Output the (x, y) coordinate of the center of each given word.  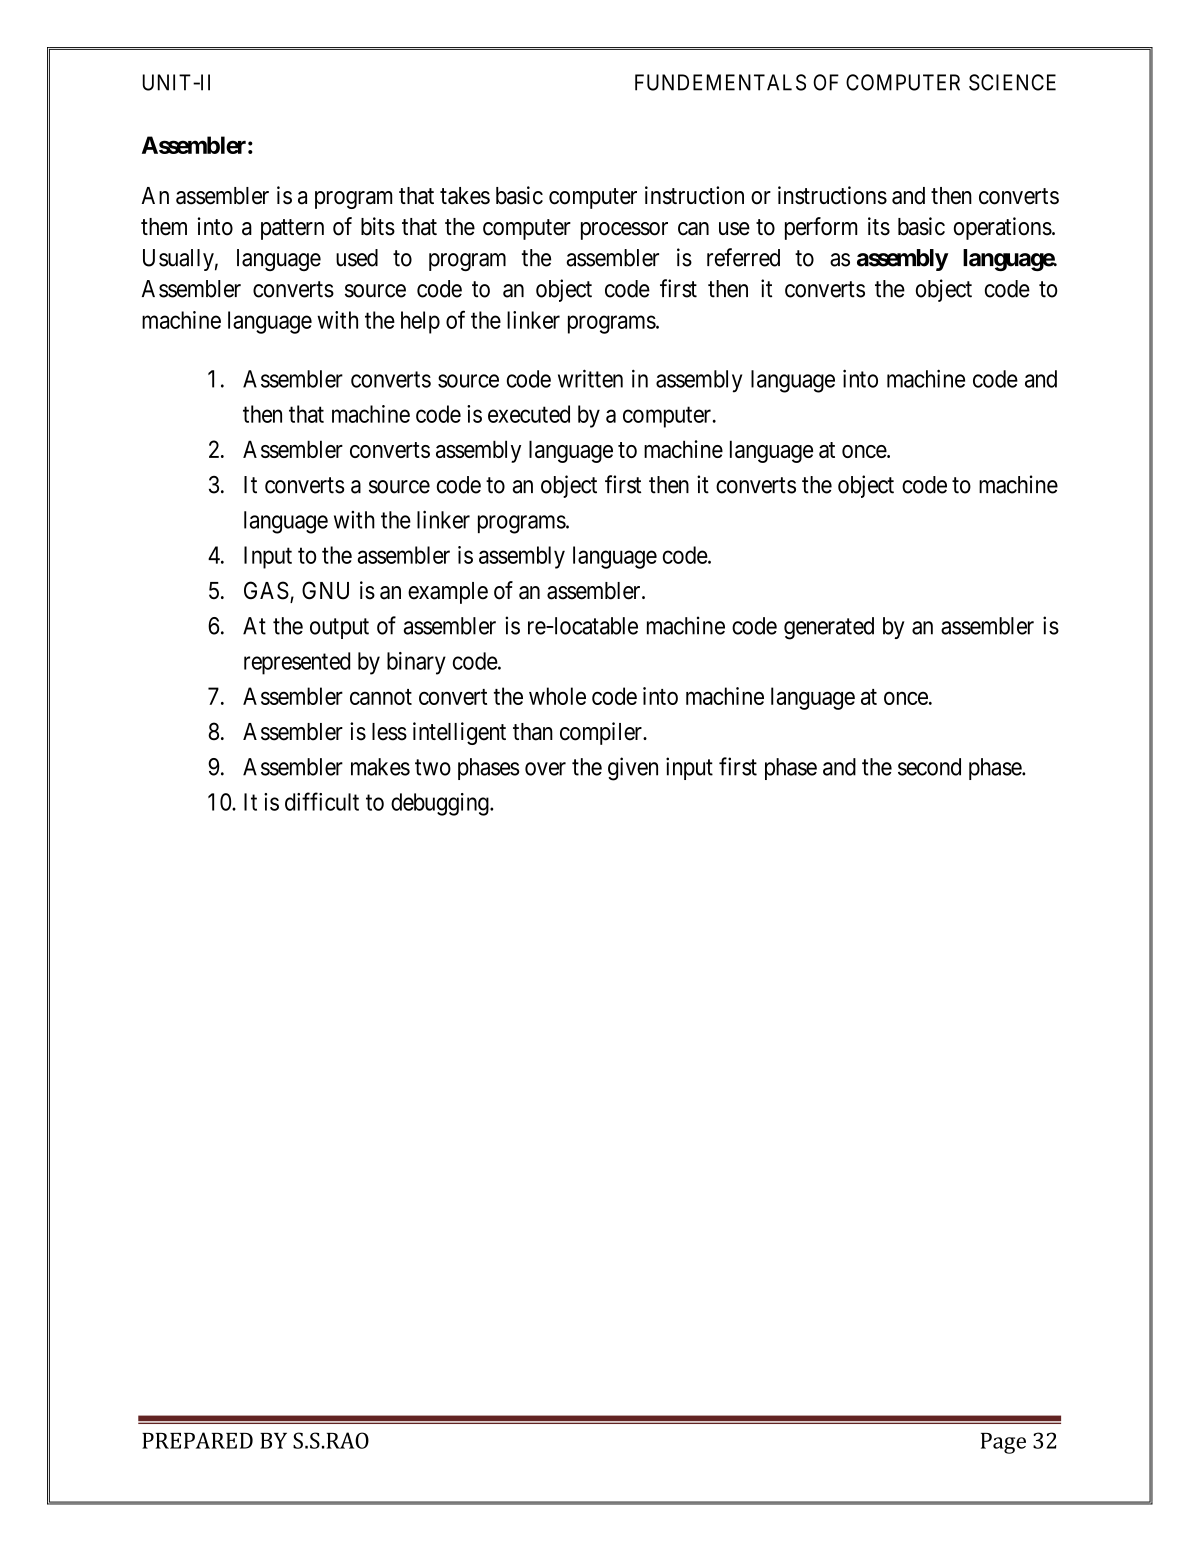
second (929, 767)
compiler (602, 733)
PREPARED (197, 1440)
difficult (322, 801)
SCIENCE (1012, 82)
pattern (292, 229)
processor (624, 231)
